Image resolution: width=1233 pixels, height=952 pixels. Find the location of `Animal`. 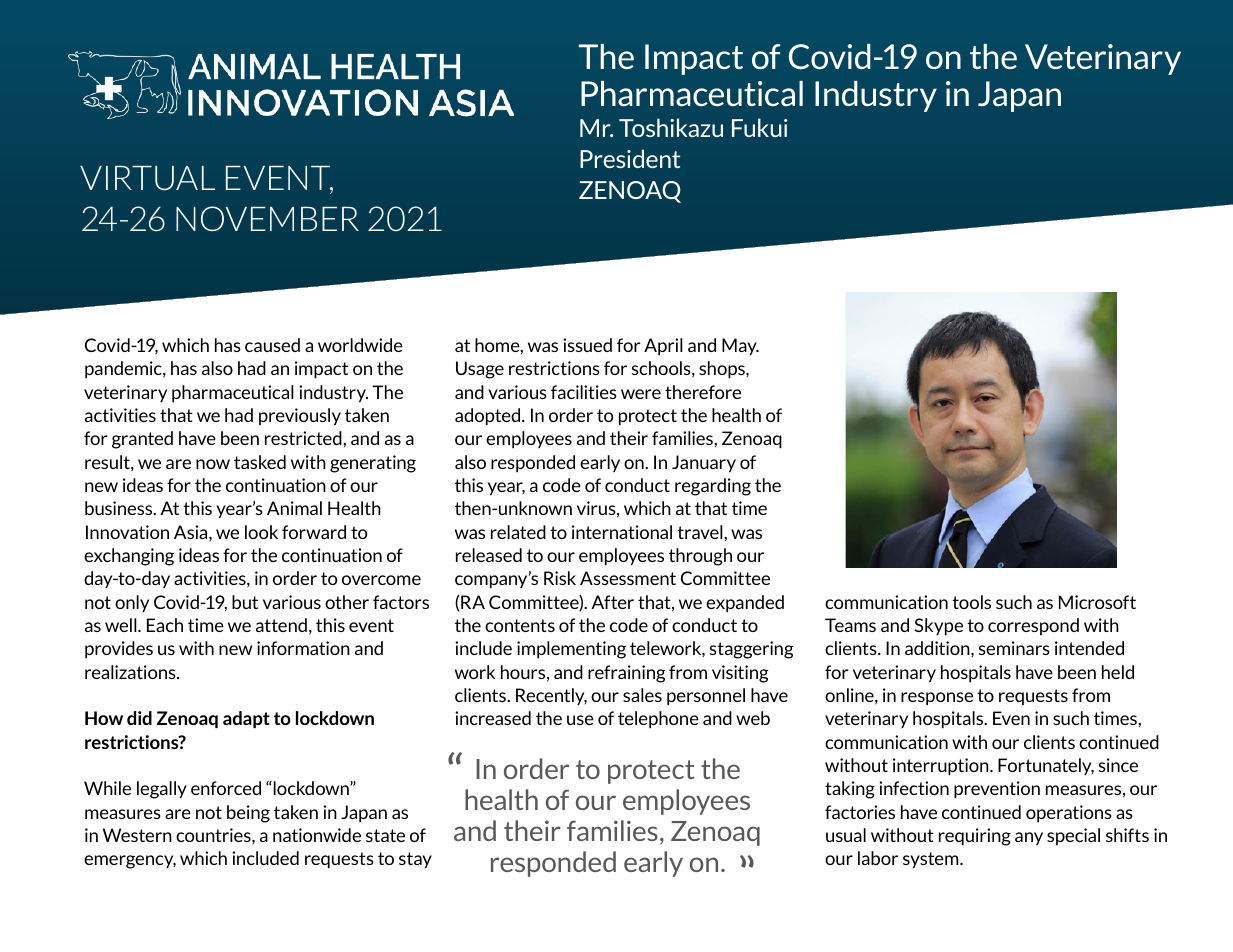

Animal is located at coordinates (294, 508).
